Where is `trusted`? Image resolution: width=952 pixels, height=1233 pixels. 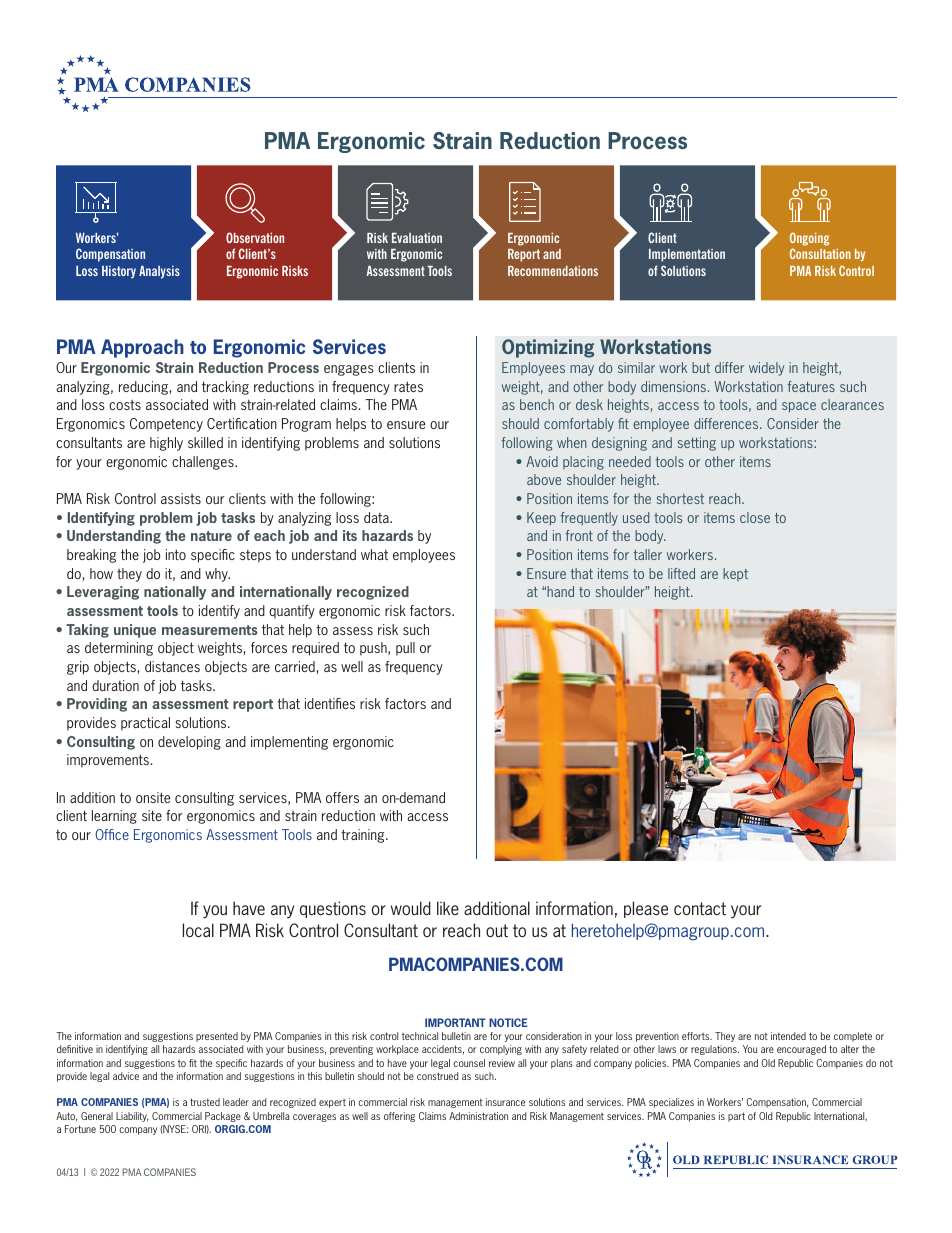
trusted is located at coordinates (205, 1102).
